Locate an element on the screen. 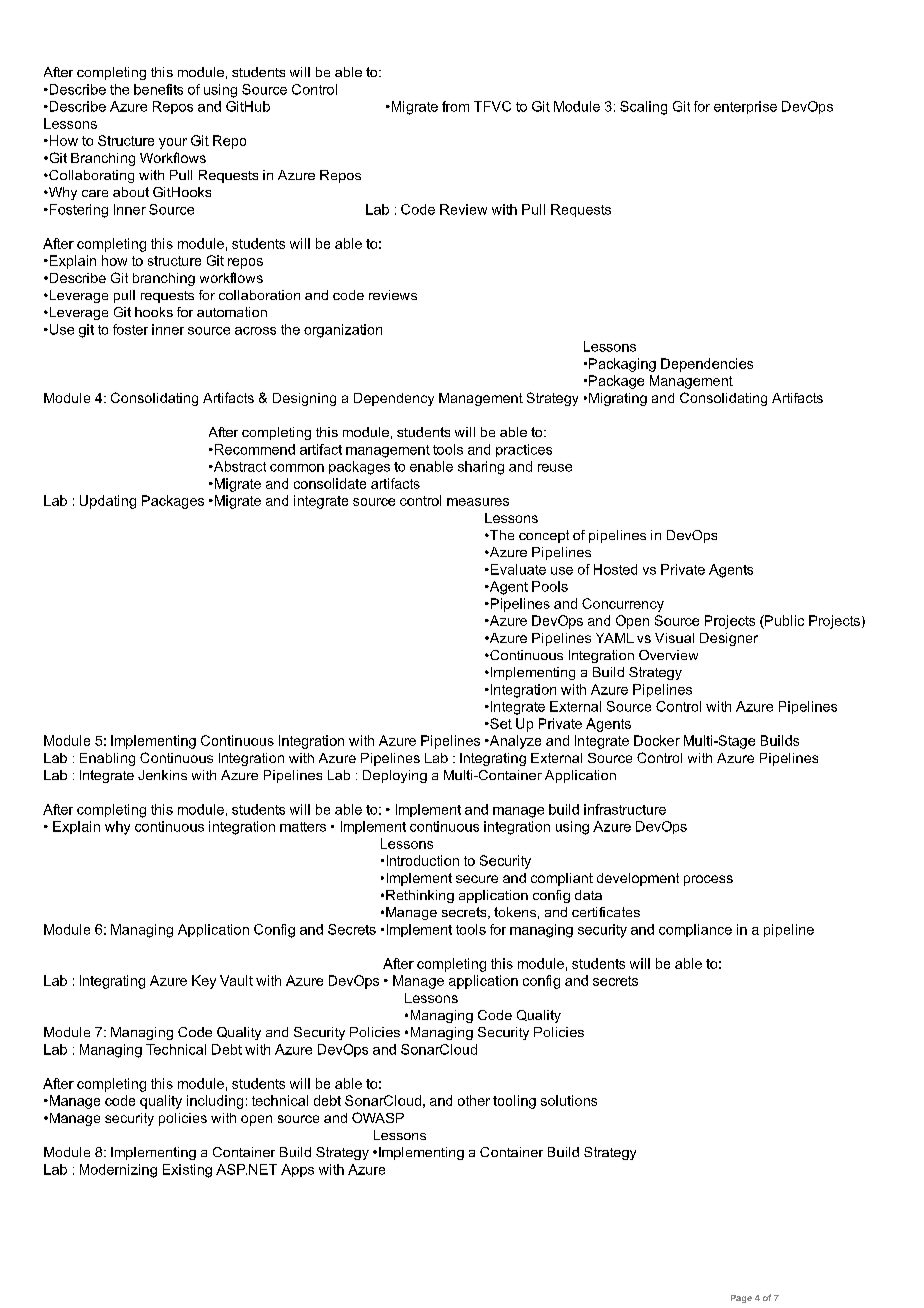 Image resolution: width=924 pixels, height=1308 pixels. enterprise is located at coordinates (745, 107).
